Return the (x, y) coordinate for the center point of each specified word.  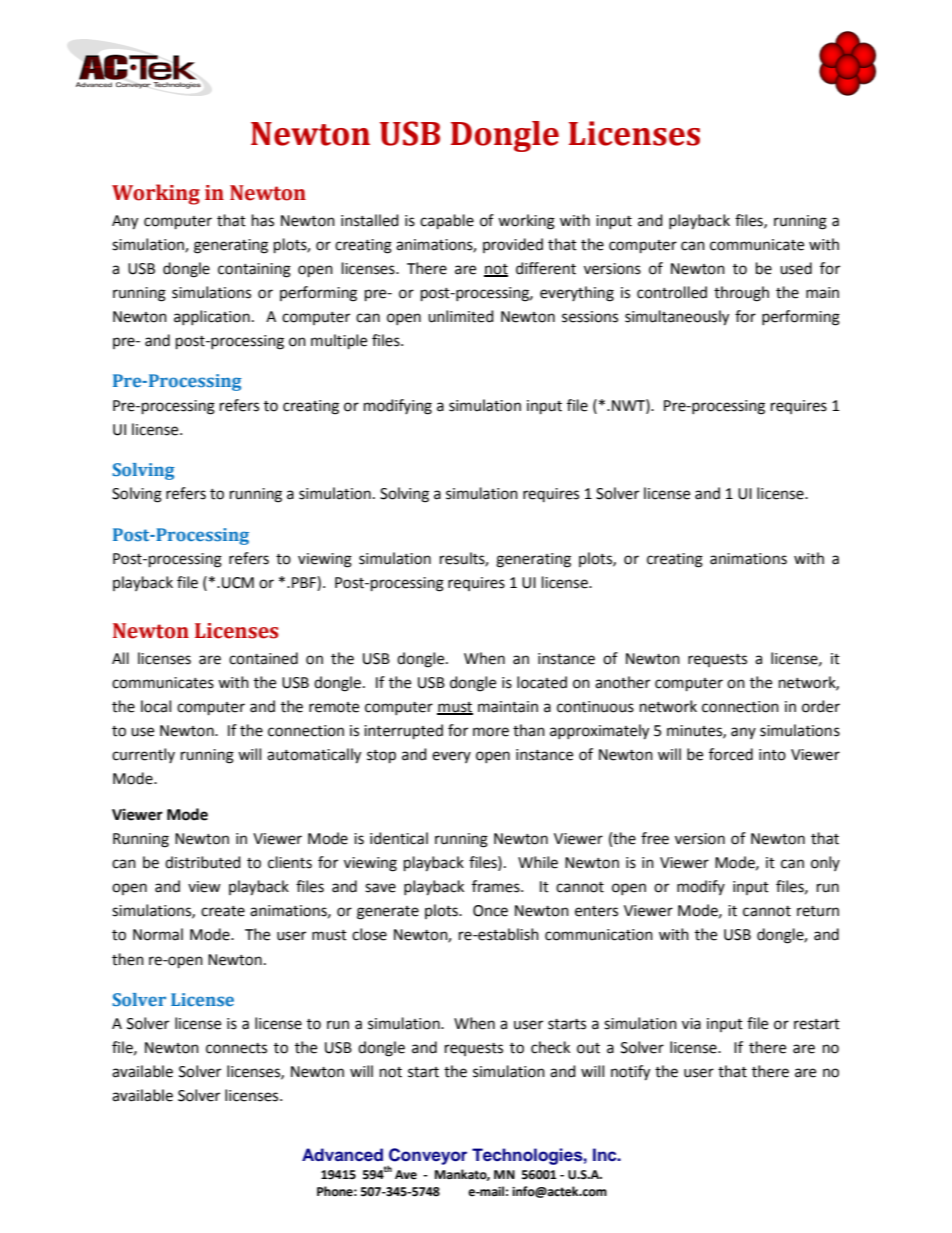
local (156, 706)
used (796, 268)
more (491, 732)
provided (513, 245)
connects (236, 1048)
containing (254, 270)
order (821, 706)
